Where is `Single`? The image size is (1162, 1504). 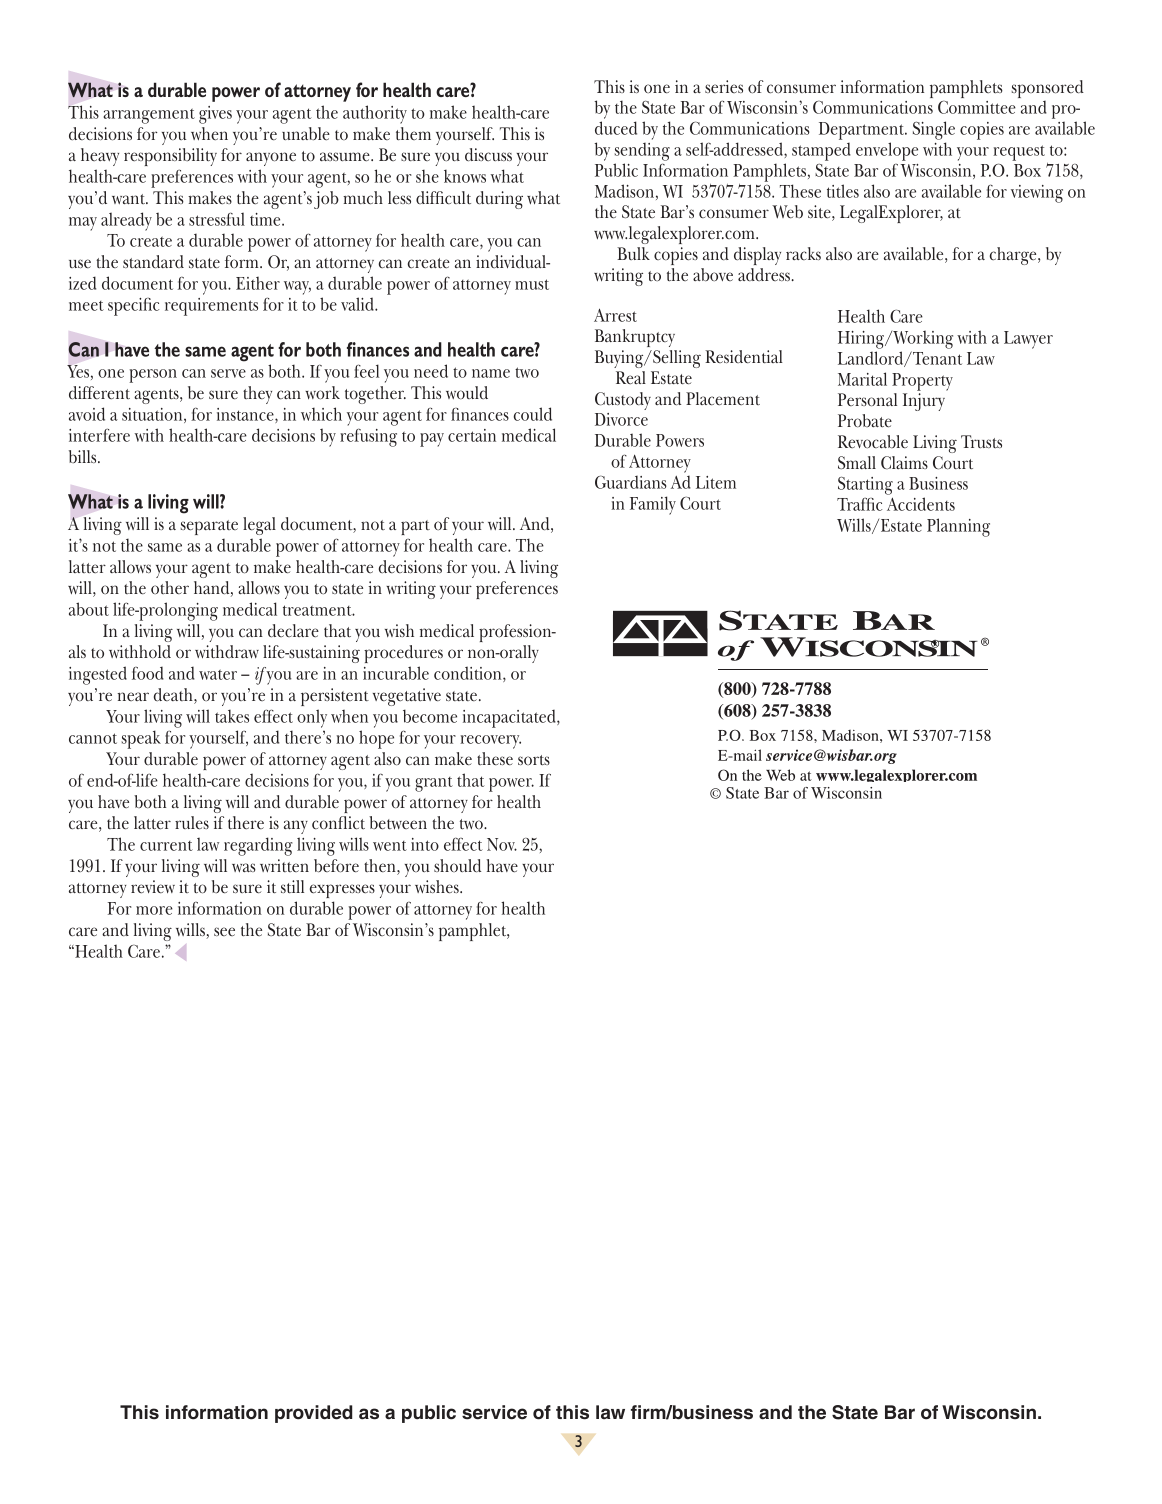
Single is located at coordinates (934, 130).
